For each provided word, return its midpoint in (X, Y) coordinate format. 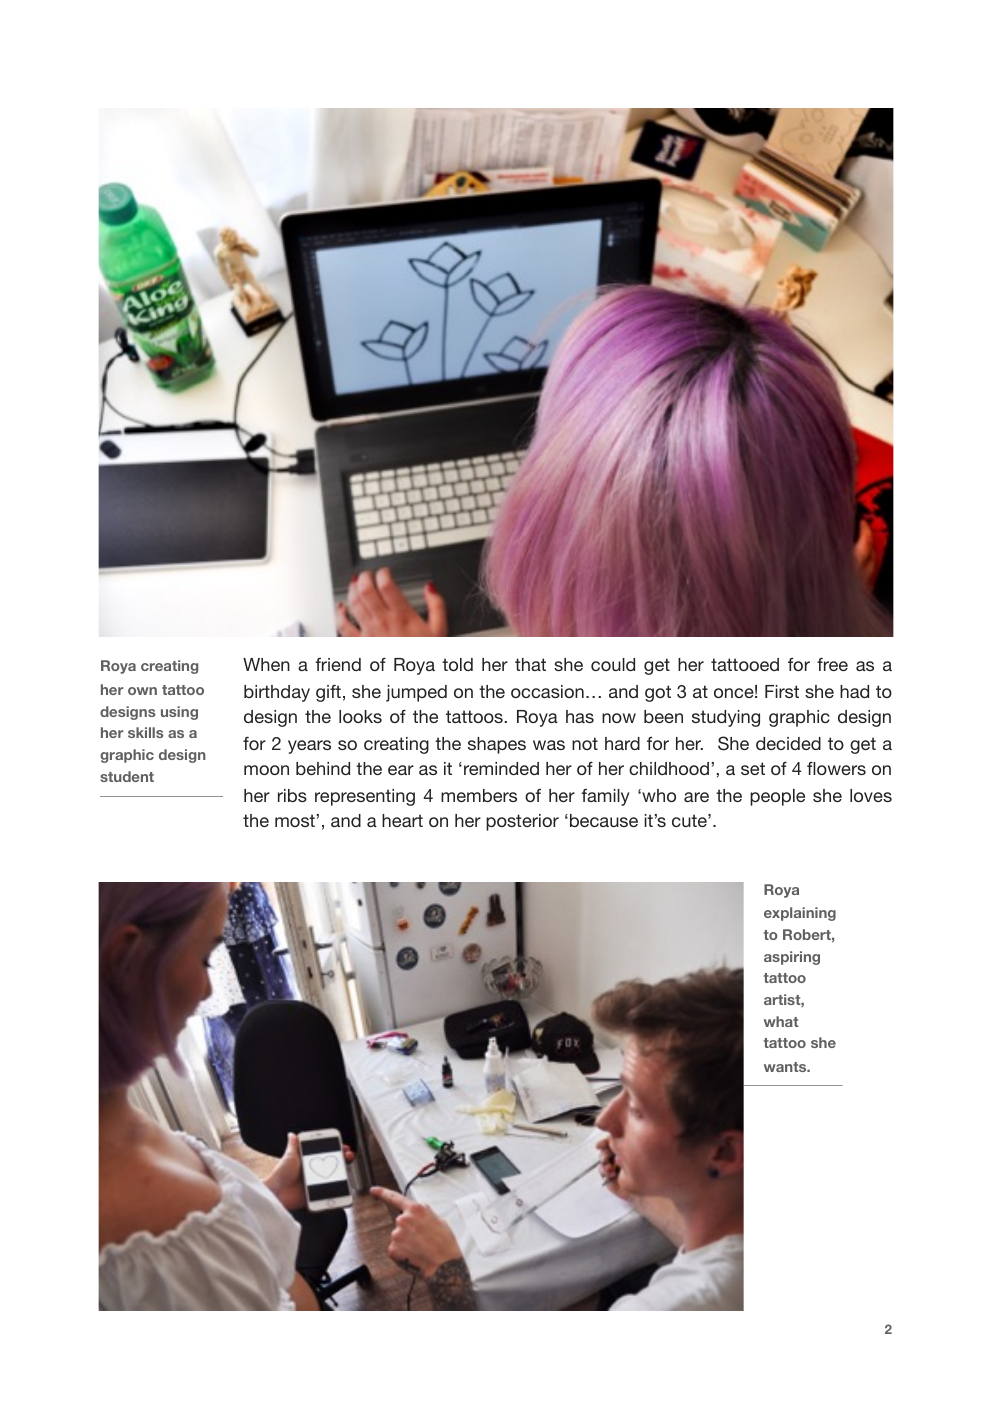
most (295, 820)
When (266, 664)
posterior (522, 822)
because (604, 820)
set (753, 768)
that (530, 664)
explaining (800, 914)
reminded (501, 768)
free (832, 664)
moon (266, 770)
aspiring (792, 958)
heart (402, 820)
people (777, 797)
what (781, 1021)
